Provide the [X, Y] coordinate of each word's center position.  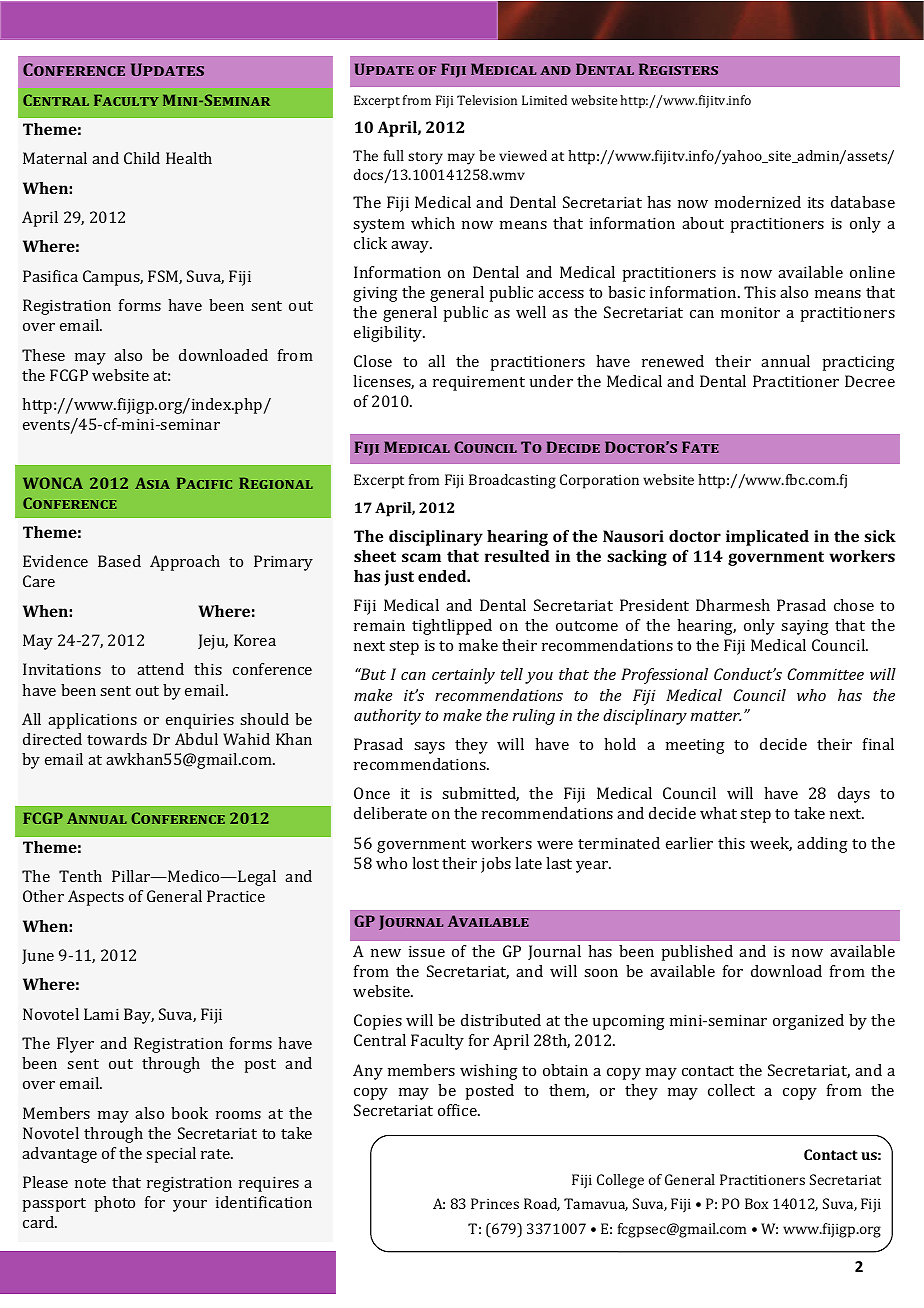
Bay [139, 1016]
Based [119, 561]
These [43, 355]
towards [117, 739]
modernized [758, 202]
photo [114, 1204]
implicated [767, 538]
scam [421, 557]
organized [808, 1022]
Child [142, 158]
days [854, 795]
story [425, 158]
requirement [479, 383]
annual [785, 361]
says [429, 748]
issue [427, 951]
